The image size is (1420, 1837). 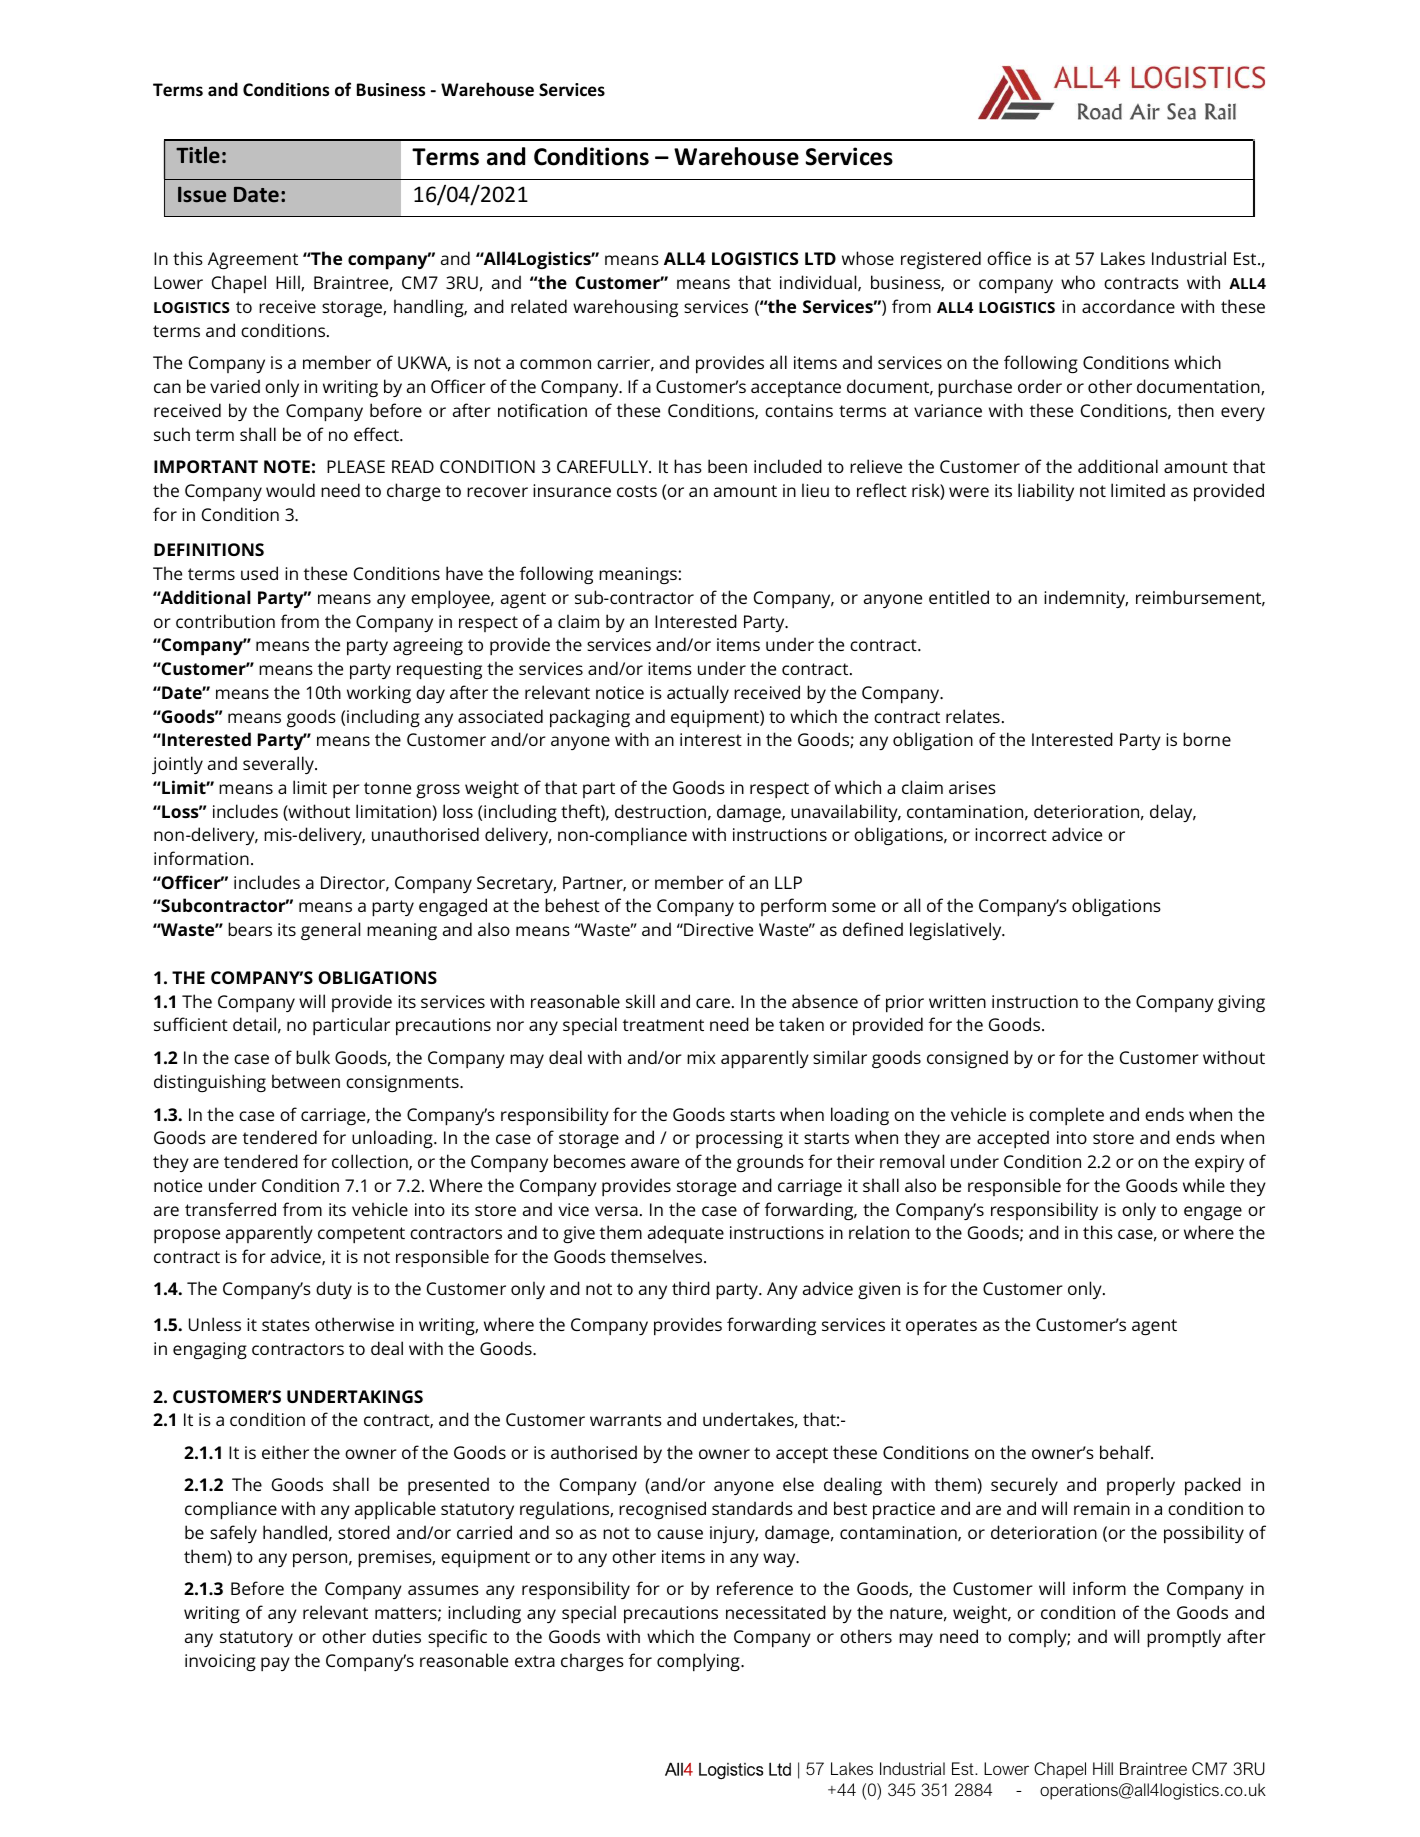 I want to click on complete, so click(x=1066, y=1116).
